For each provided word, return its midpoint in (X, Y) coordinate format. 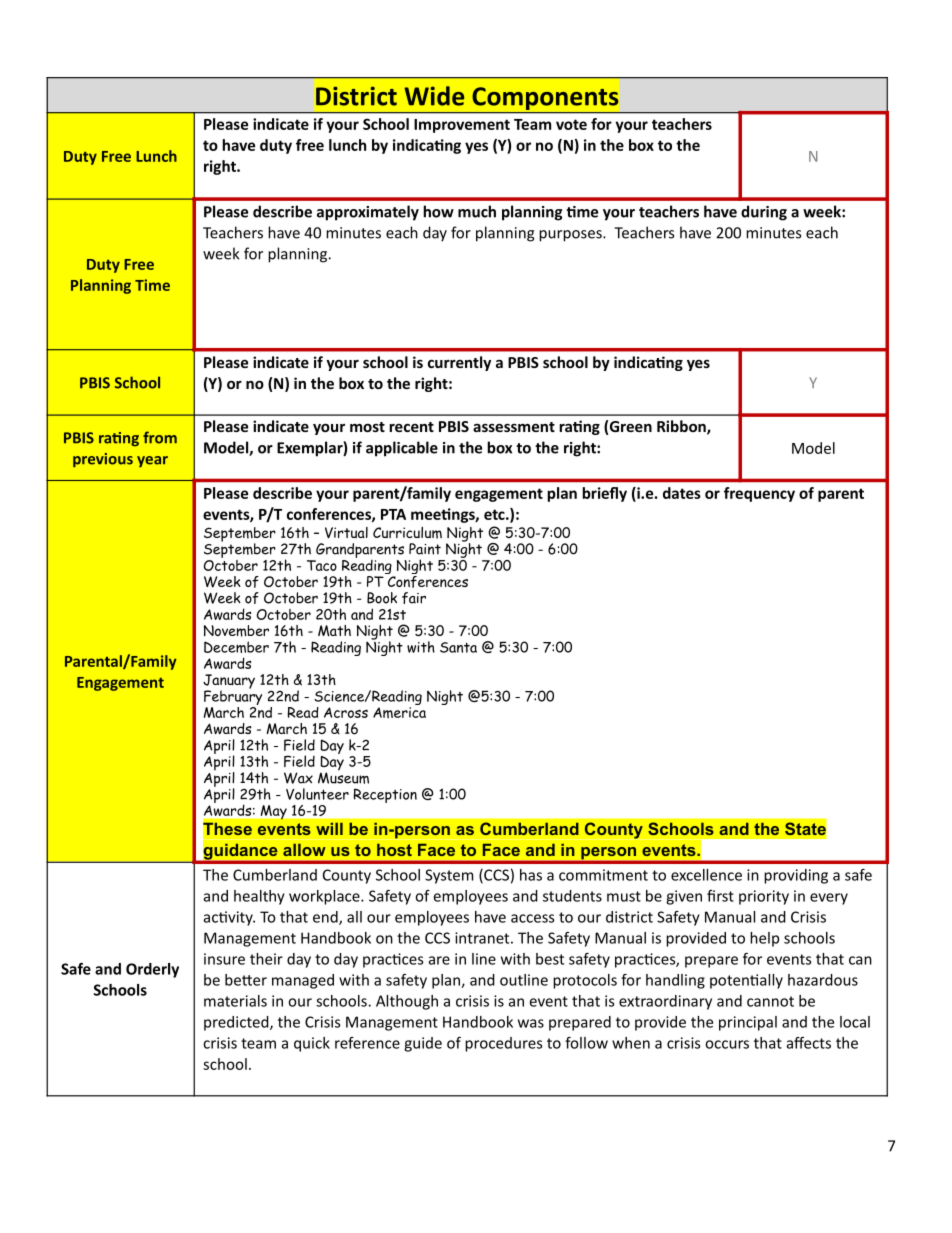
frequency (759, 494)
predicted (237, 1023)
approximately (368, 213)
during (764, 213)
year (152, 461)
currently (459, 363)
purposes (571, 236)
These (227, 829)
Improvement (462, 126)
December (236, 647)
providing (796, 876)
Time (152, 285)
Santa (458, 647)
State (805, 829)
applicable (402, 449)
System (449, 876)
